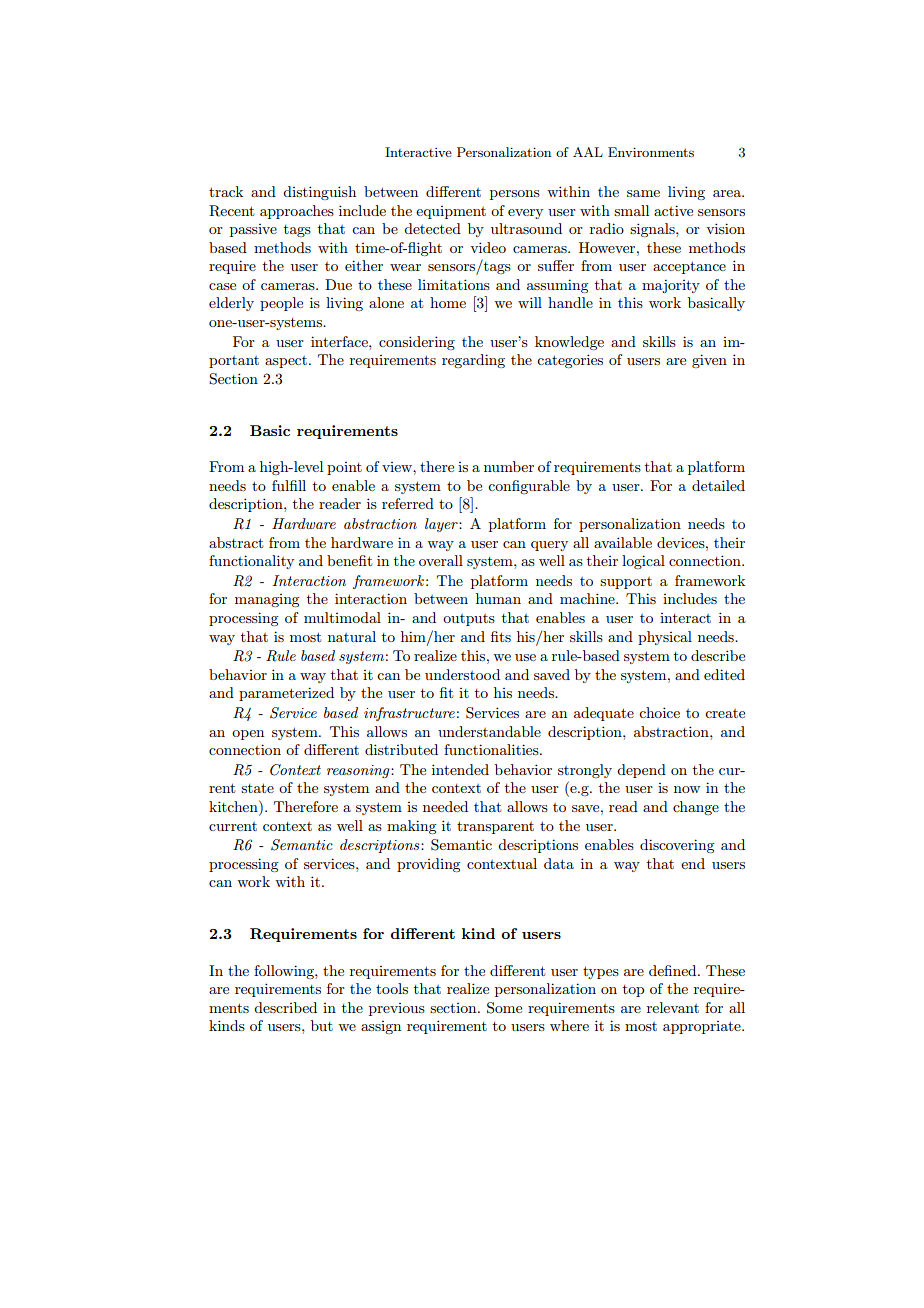 The width and height of the image is (924, 1308). Describe the element at coordinates (504, 1008) in the image. I see `Some` at that location.
